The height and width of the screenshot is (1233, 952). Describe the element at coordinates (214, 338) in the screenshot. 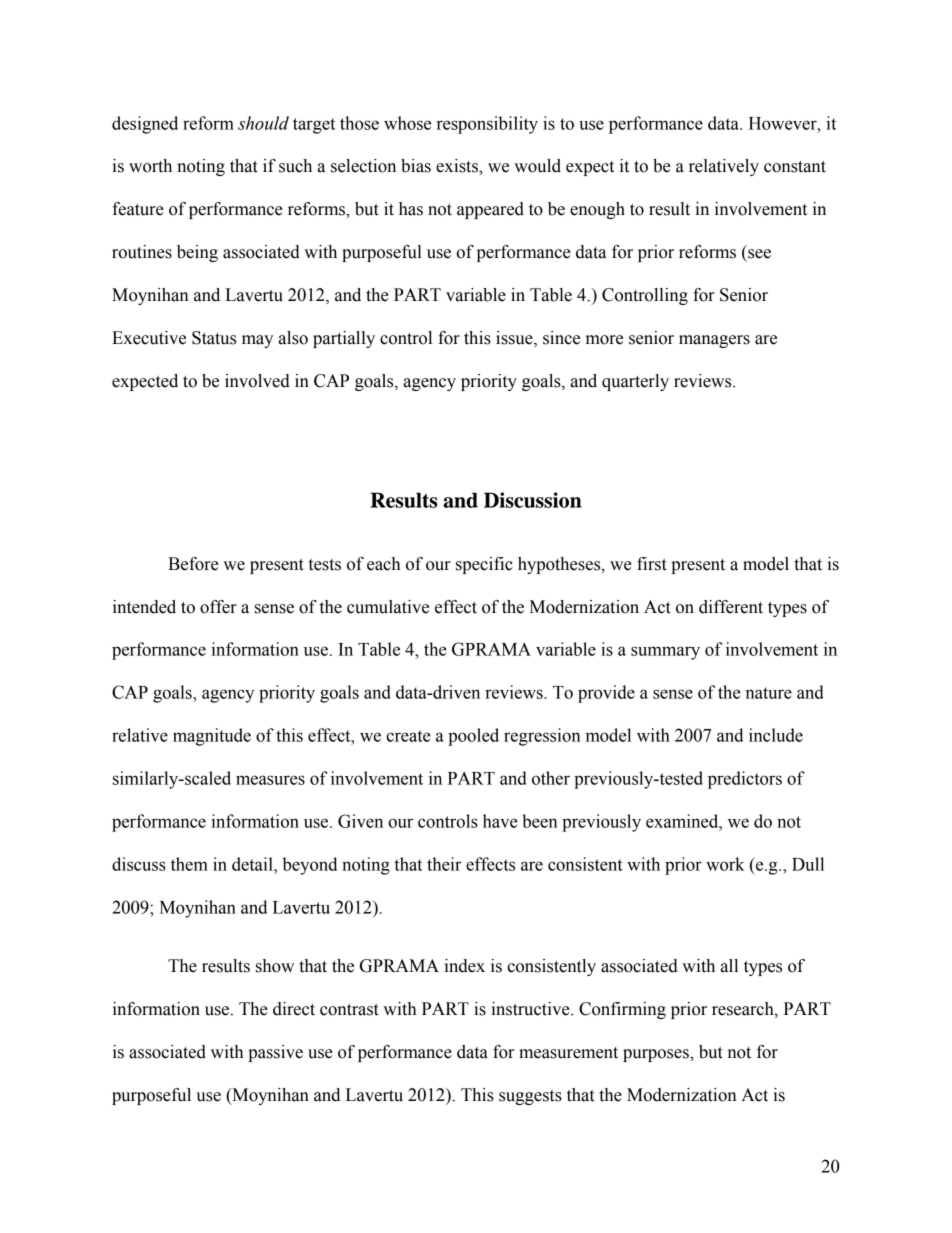

I see `Status` at that location.
